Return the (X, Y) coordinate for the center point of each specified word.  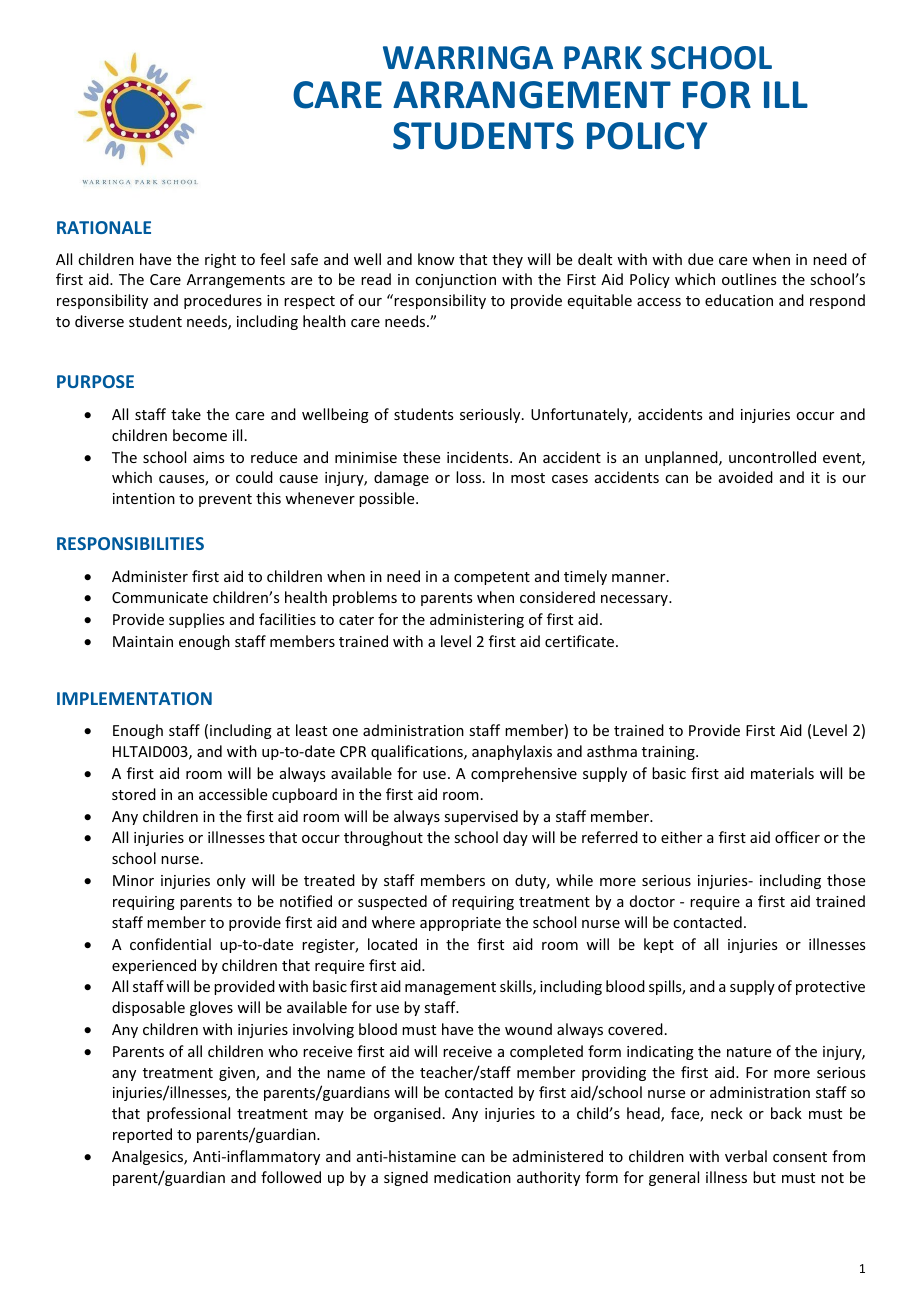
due (700, 259)
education (739, 300)
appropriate (460, 924)
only (231, 881)
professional (188, 1114)
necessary (635, 600)
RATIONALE (104, 227)
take (186, 414)
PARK (603, 57)
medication (472, 1177)
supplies (196, 620)
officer (797, 837)
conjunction (455, 281)
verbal (746, 1156)
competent (492, 578)
